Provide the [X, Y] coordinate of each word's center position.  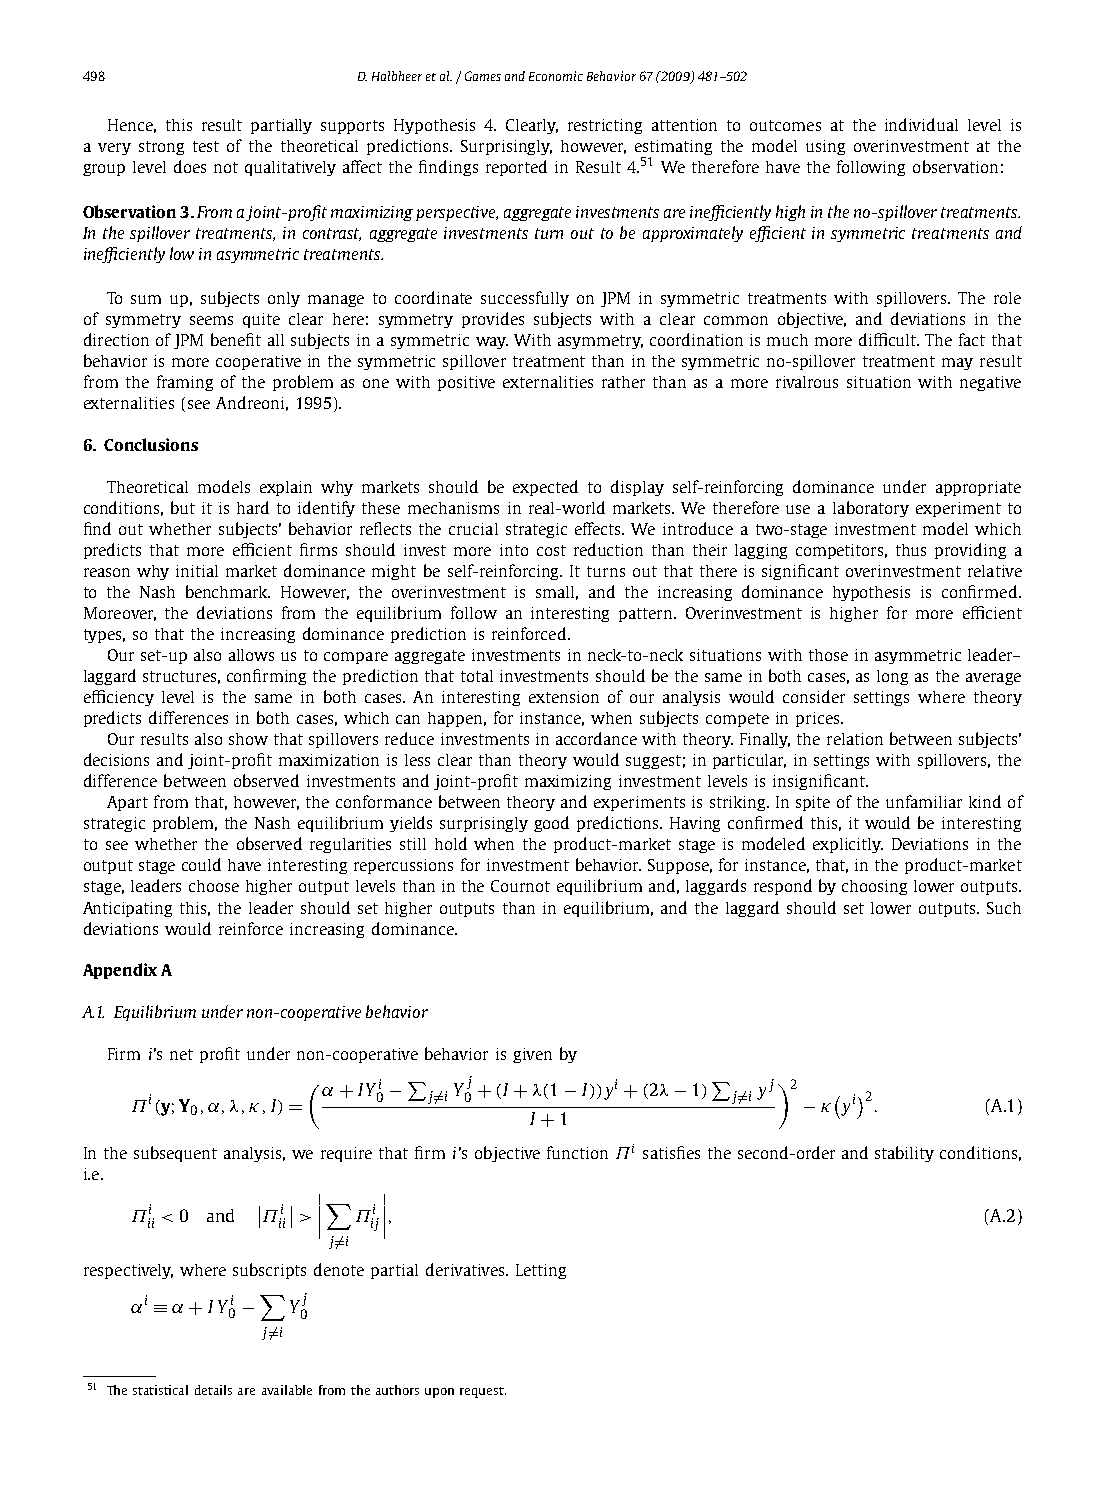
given [532, 1055]
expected [545, 488]
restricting [605, 126]
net [181, 1054]
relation [855, 739]
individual [921, 124]
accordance [596, 738]
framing [185, 383]
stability [904, 1154]
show [248, 739]
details [213, 1390]
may [957, 364]
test [206, 146]
